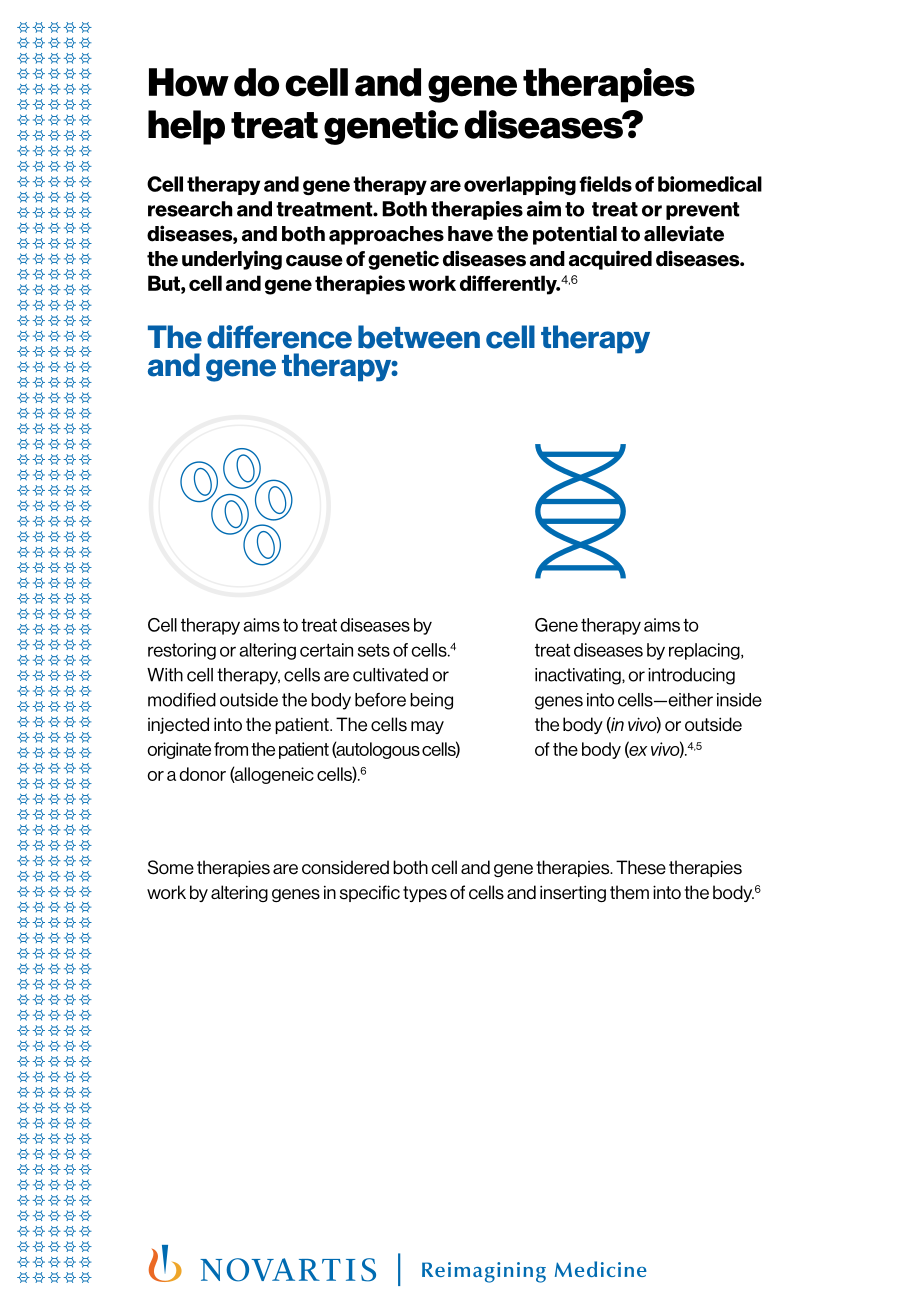  Describe the element at coordinates (186, 127) in the document. I see `help` at that location.
